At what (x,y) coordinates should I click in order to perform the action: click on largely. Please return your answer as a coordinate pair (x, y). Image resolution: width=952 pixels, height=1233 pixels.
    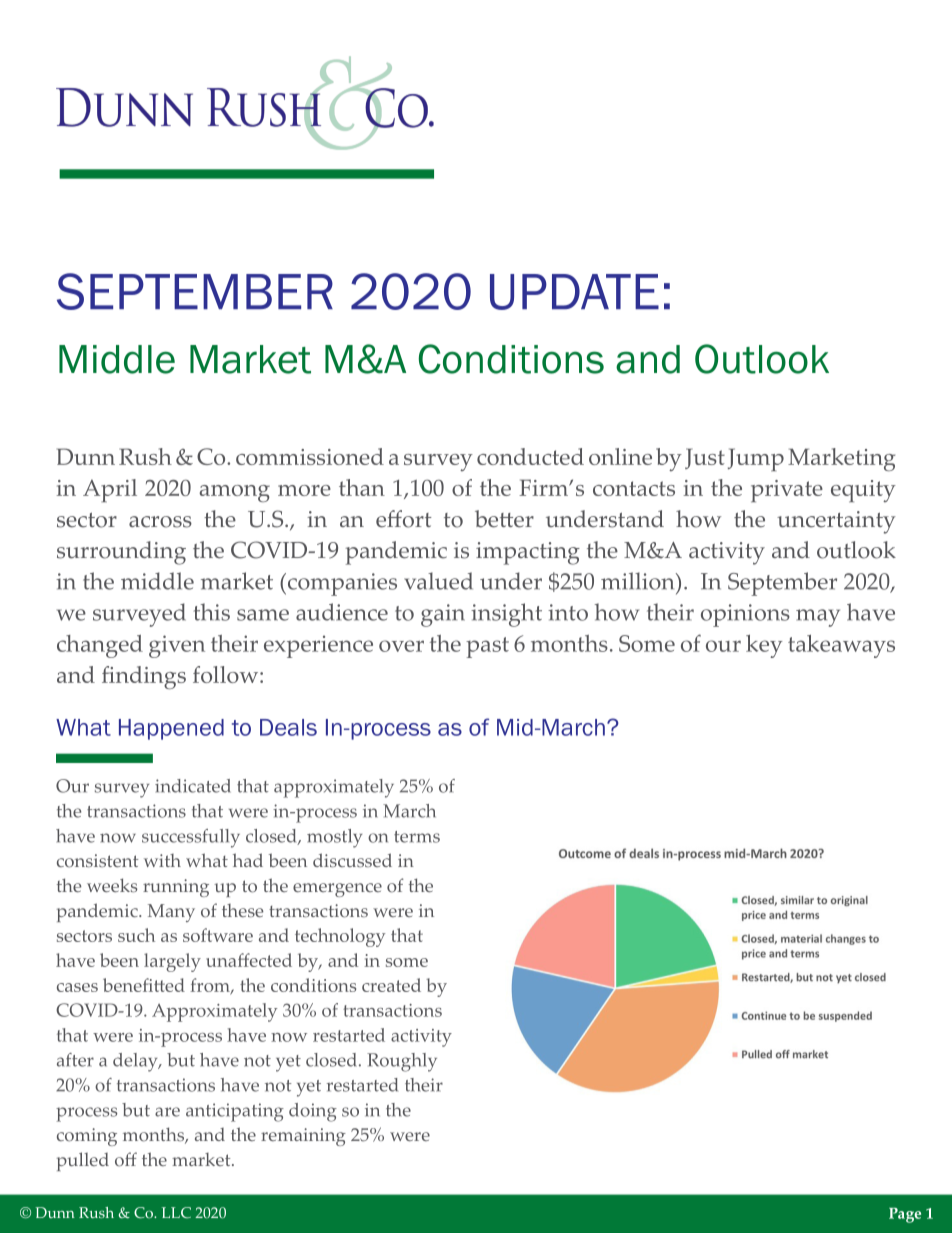
    Looking at the image, I should click on (172, 962).
